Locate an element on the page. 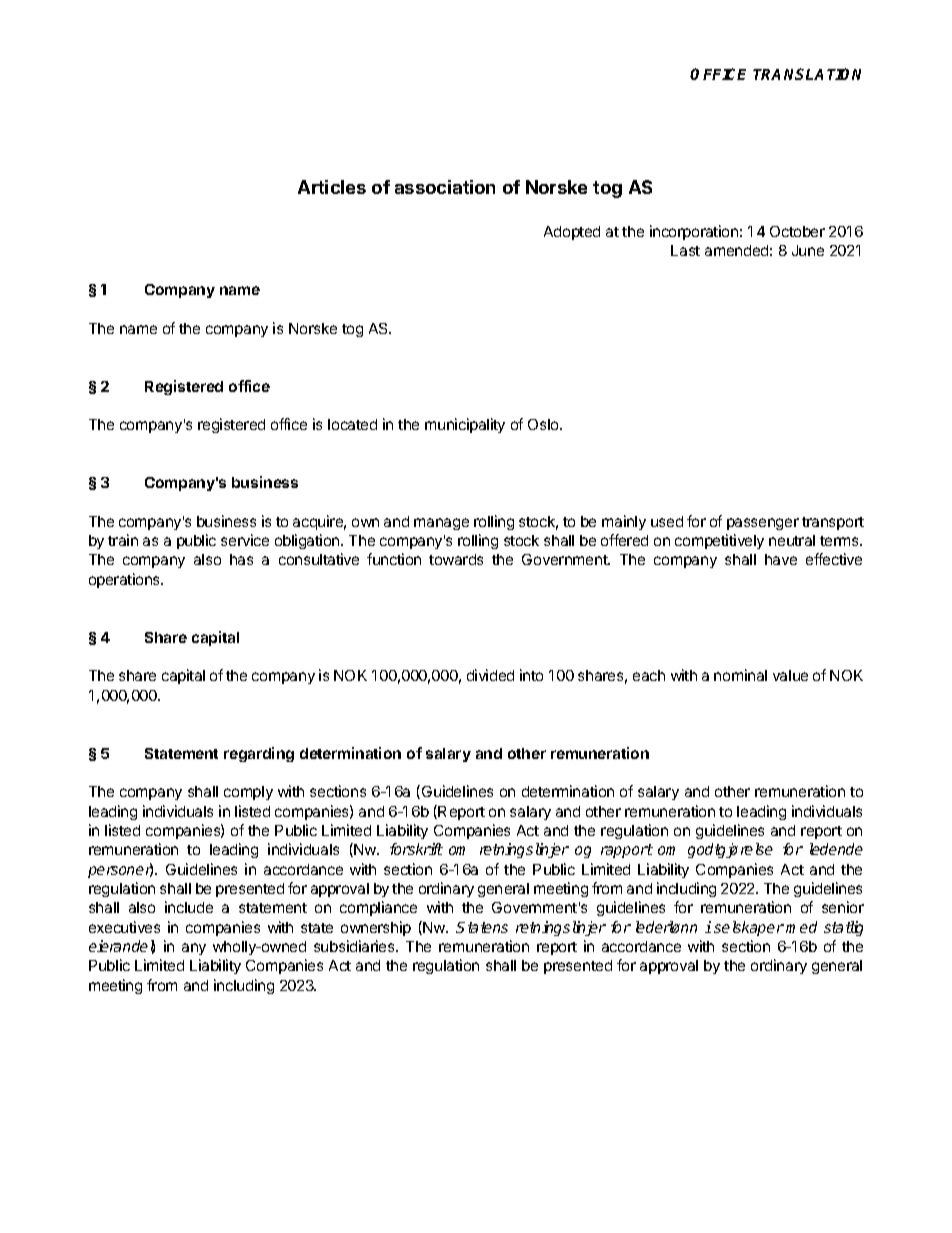 This document has height=1233, width=952. ownership is located at coordinates (376, 928).
